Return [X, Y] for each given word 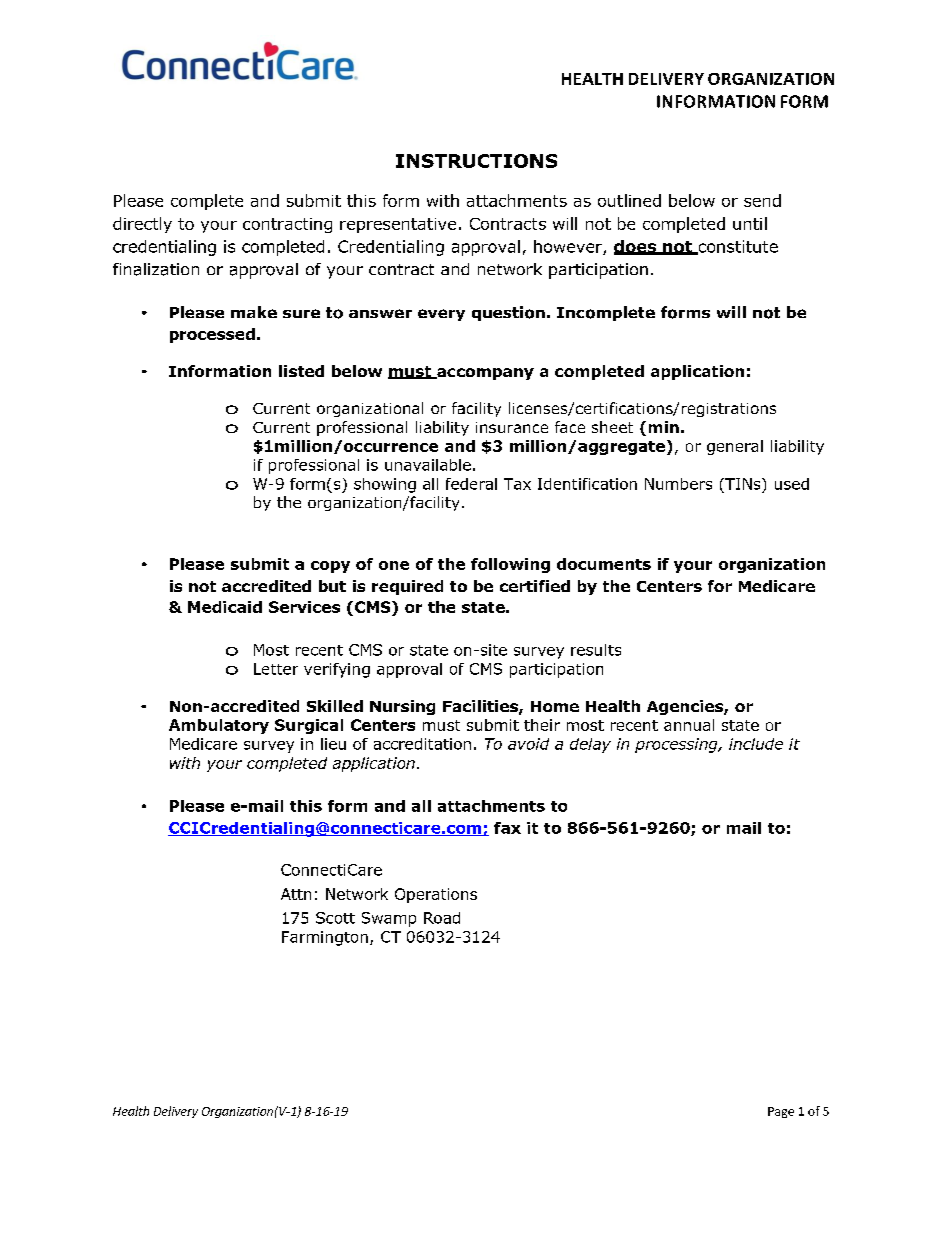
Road [442, 918]
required [407, 587]
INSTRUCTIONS [476, 161]
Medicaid [225, 607]
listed [301, 371]
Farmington [325, 938]
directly [142, 225]
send [762, 200]
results [596, 650]
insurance [512, 427]
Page [781, 1112]
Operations [436, 895]
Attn [296, 894]
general [735, 447]
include [756, 744]
